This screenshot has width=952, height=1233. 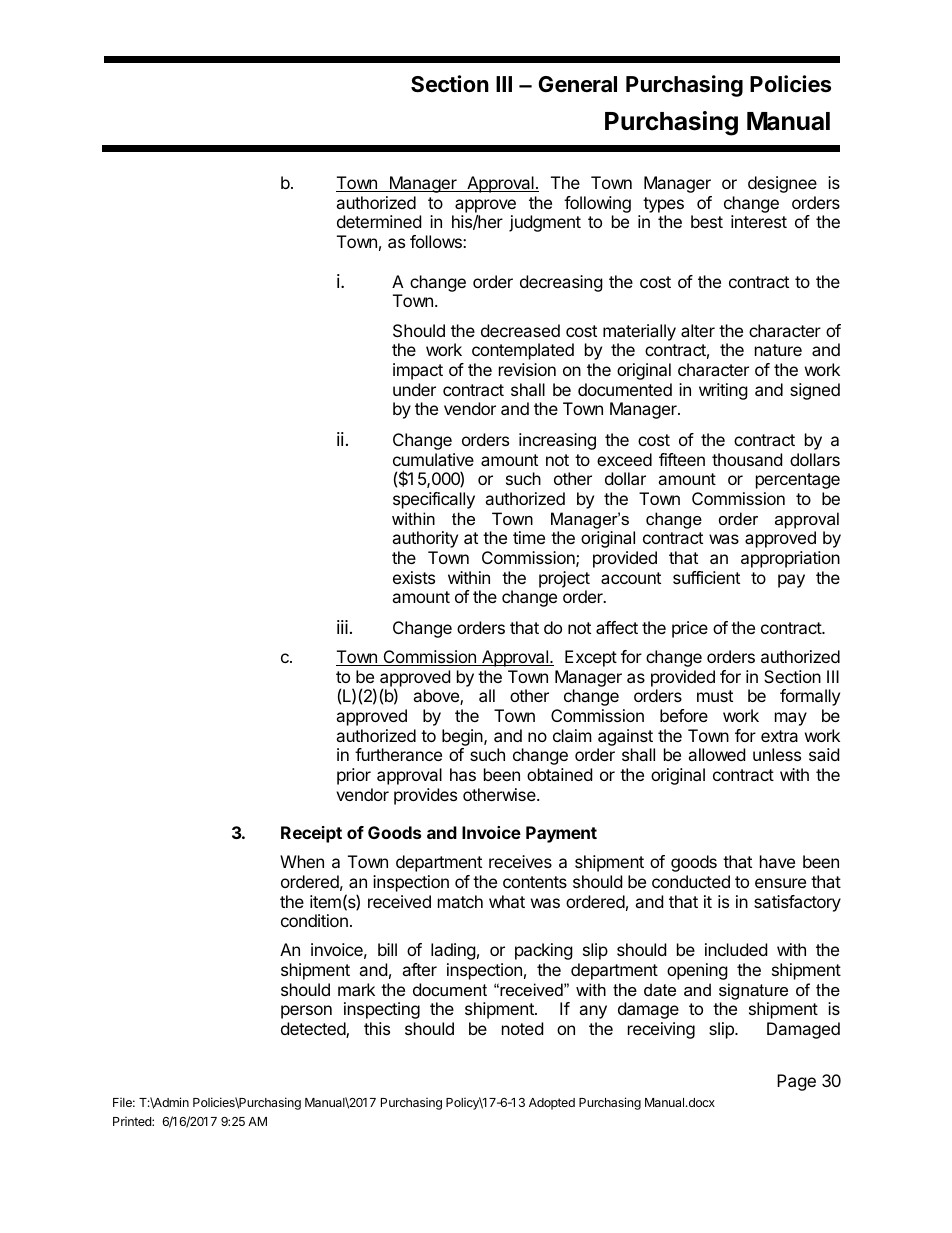 What do you see at coordinates (133, 1121) in the screenshot?
I see `Printed` at bounding box center [133, 1121].
